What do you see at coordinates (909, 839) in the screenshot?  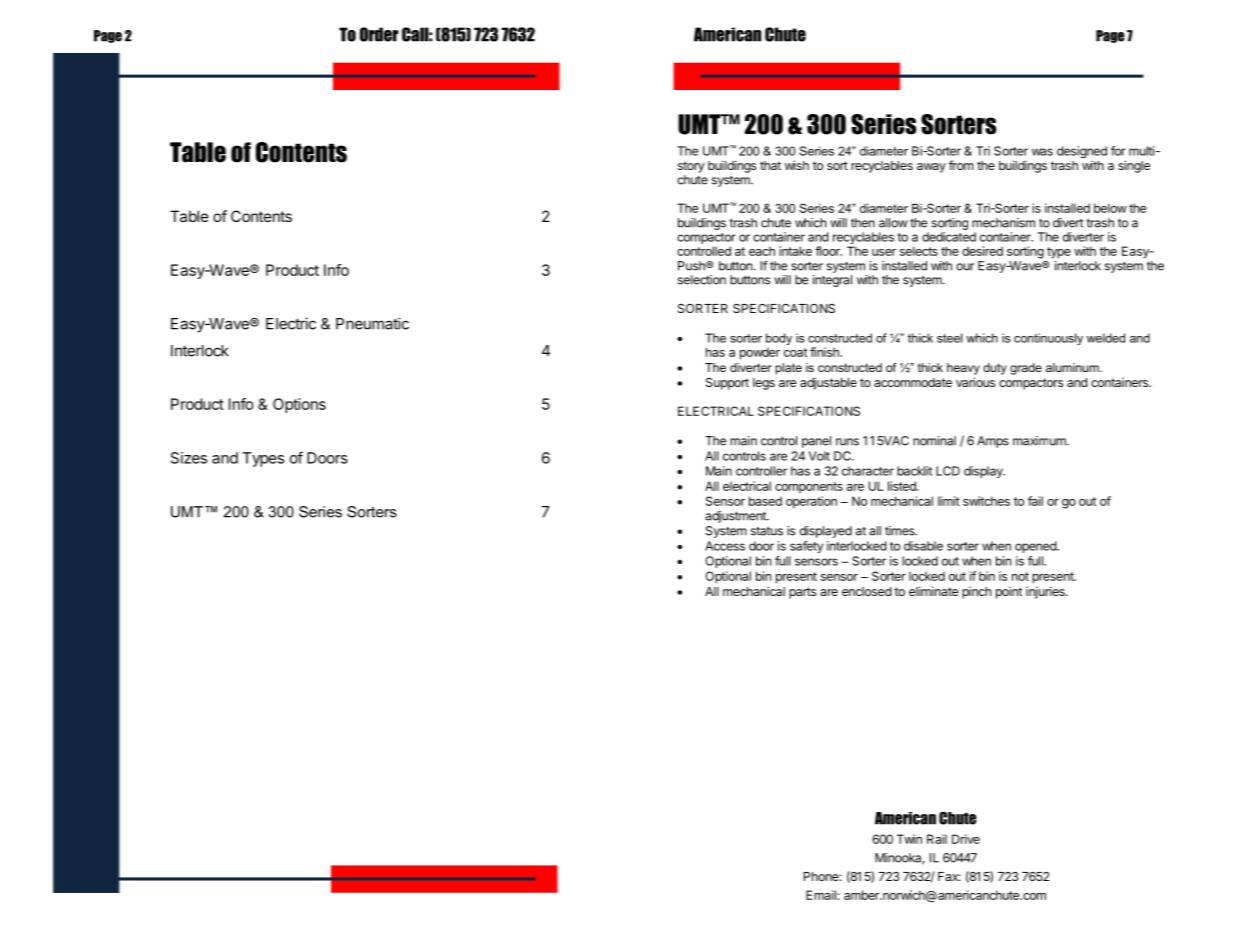 I see `Twin` at bounding box center [909, 839].
